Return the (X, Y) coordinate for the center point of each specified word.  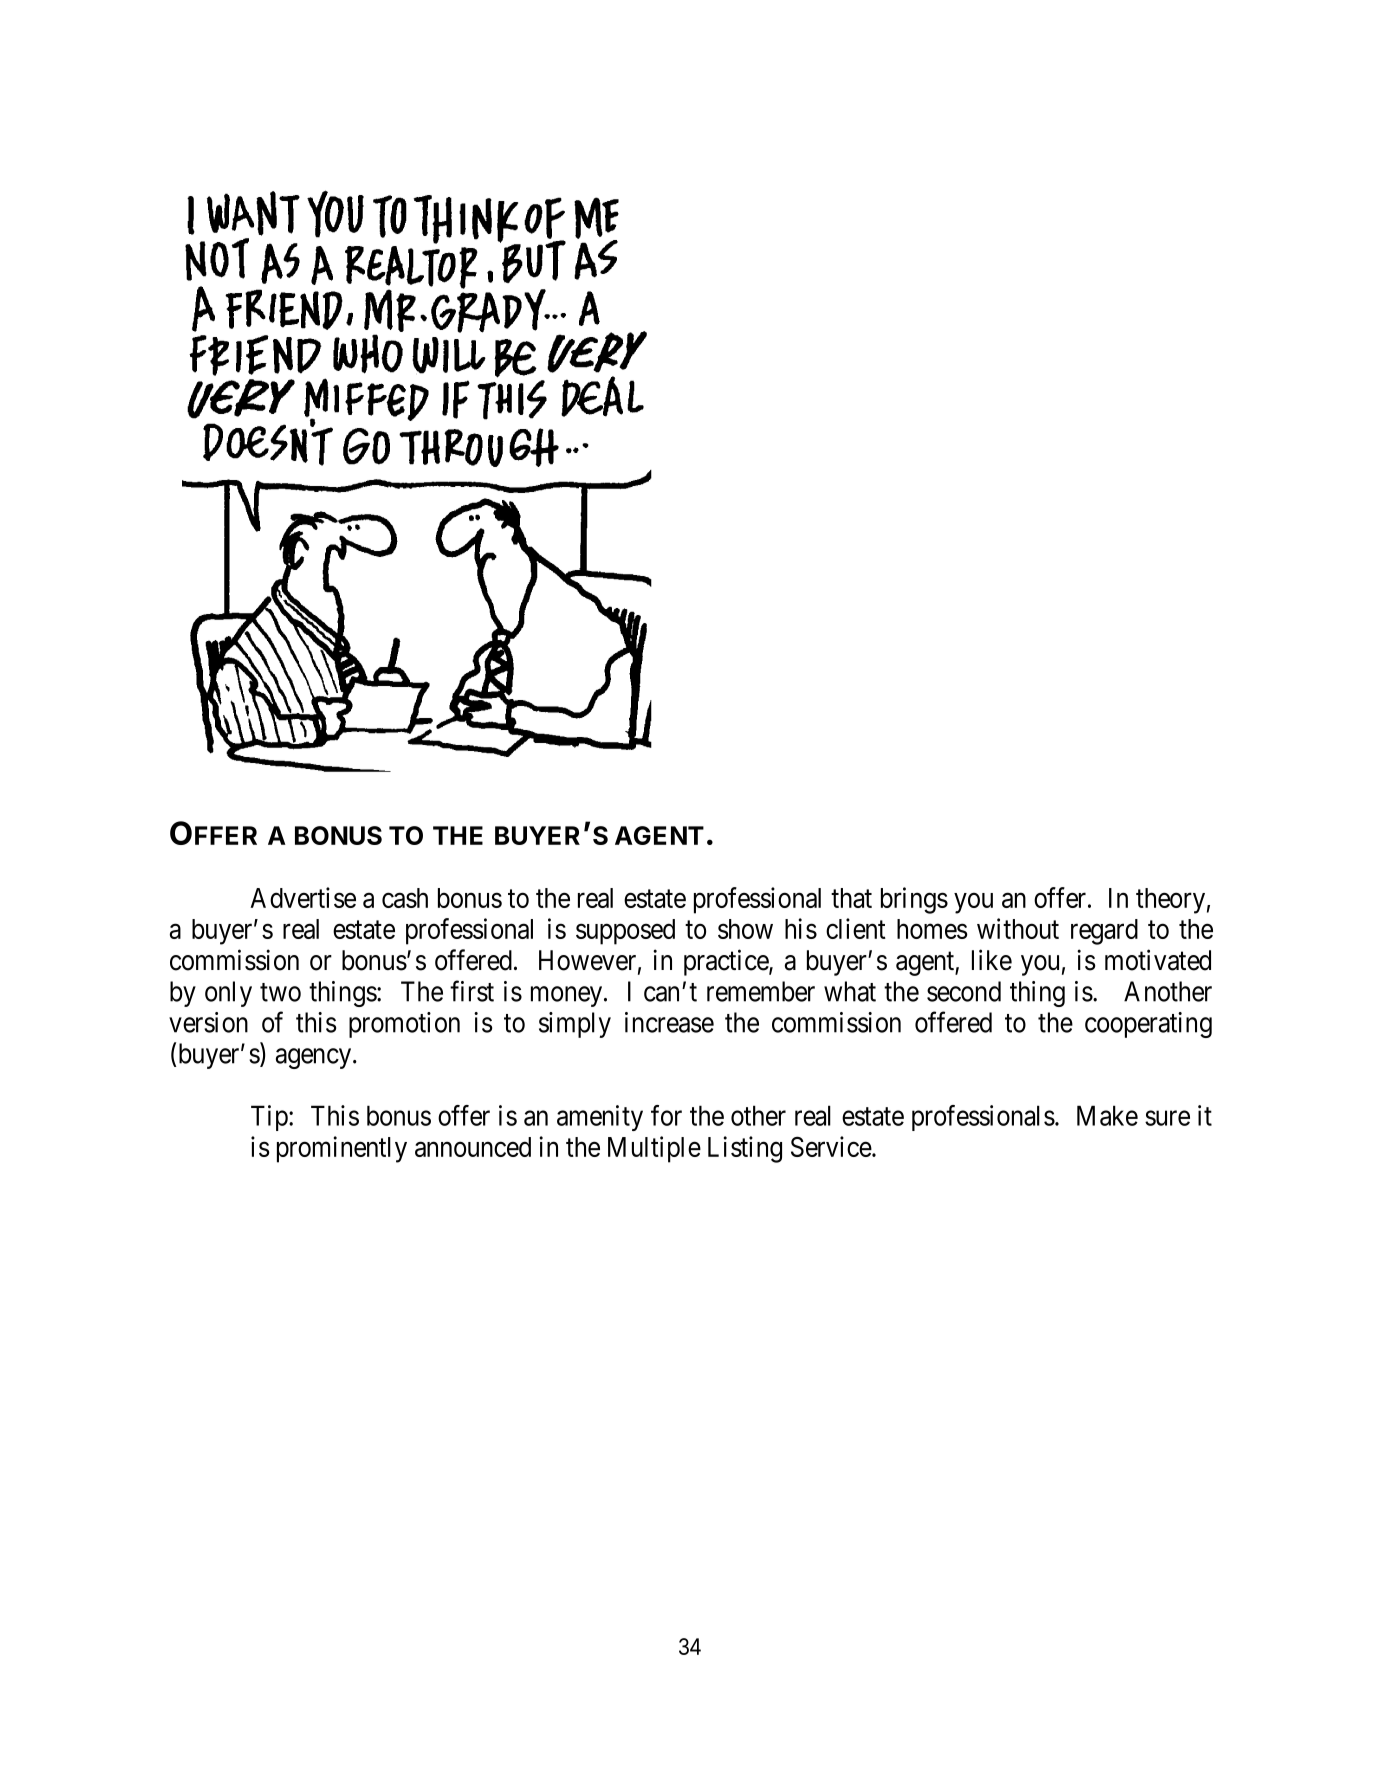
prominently (342, 1149)
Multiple (654, 1149)
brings (914, 900)
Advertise (303, 897)
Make (1107, 1115)
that (851, 898)
